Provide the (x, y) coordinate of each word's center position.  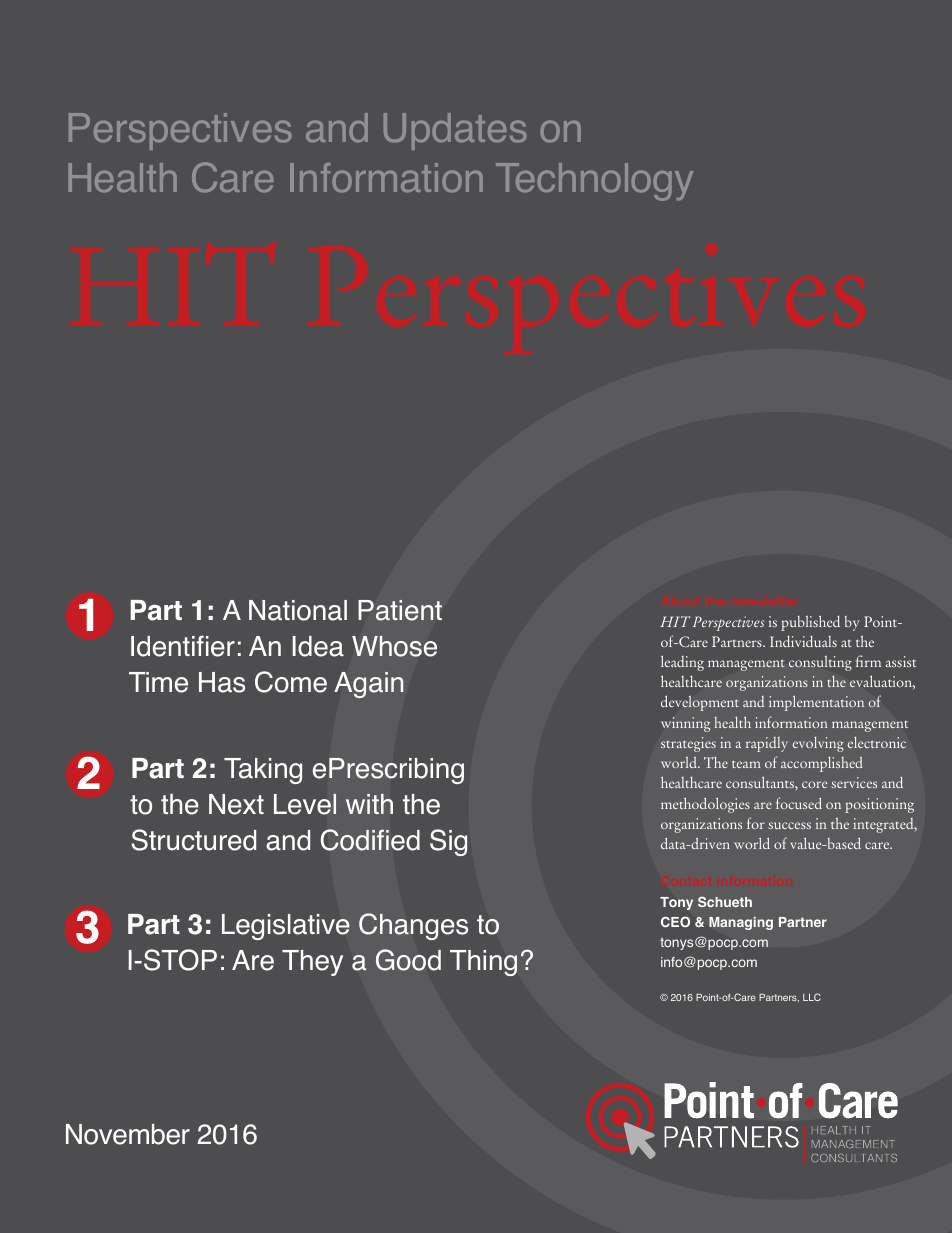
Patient (400, 610)
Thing (483, 963)
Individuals (803, 641)
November (128, 1134)
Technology (594, 182)
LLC (812, 997)
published (810, 623)
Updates (455, 131)
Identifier (183, 646)
